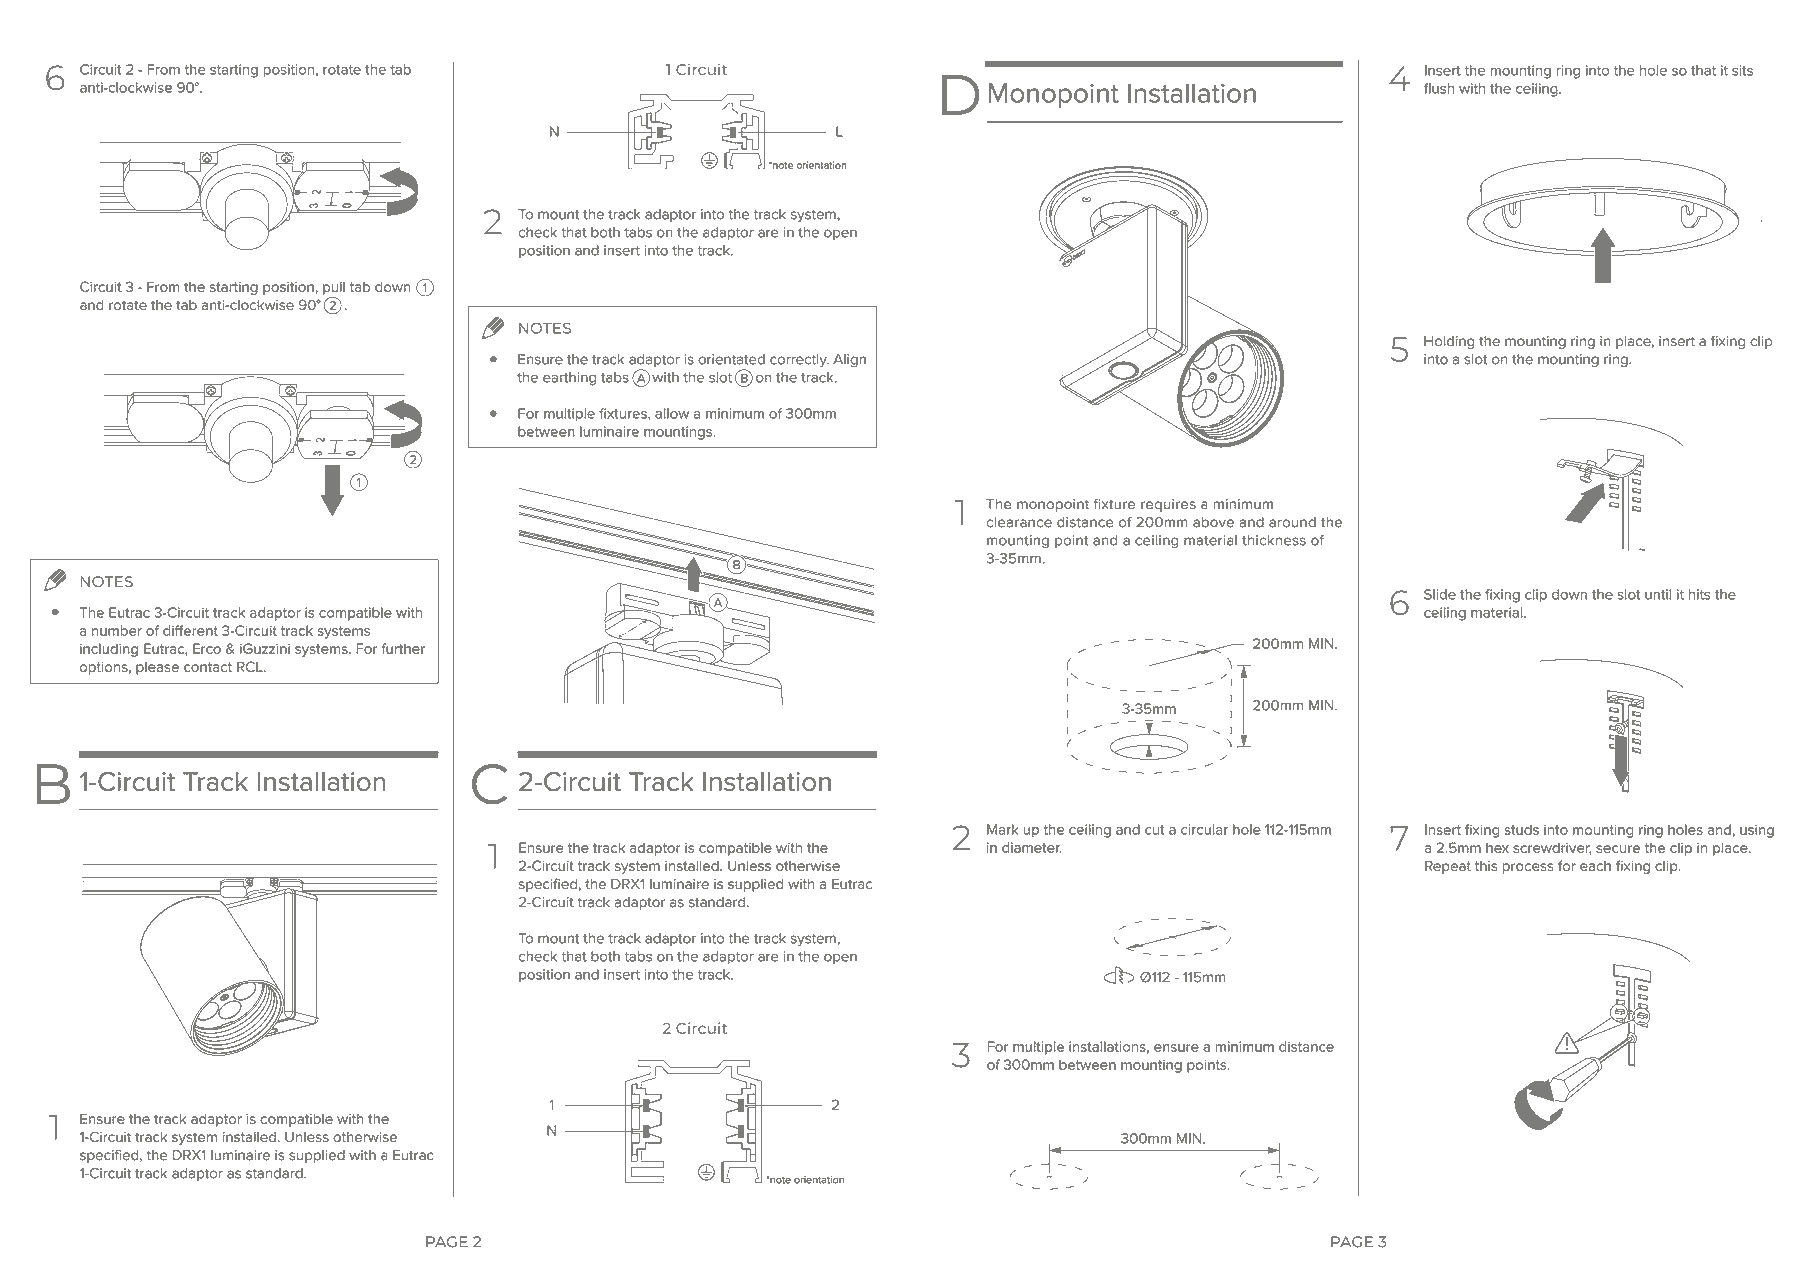  Describe the element at coordinates (1002, 829) in the screenshot. I see `Mark` at that location.
